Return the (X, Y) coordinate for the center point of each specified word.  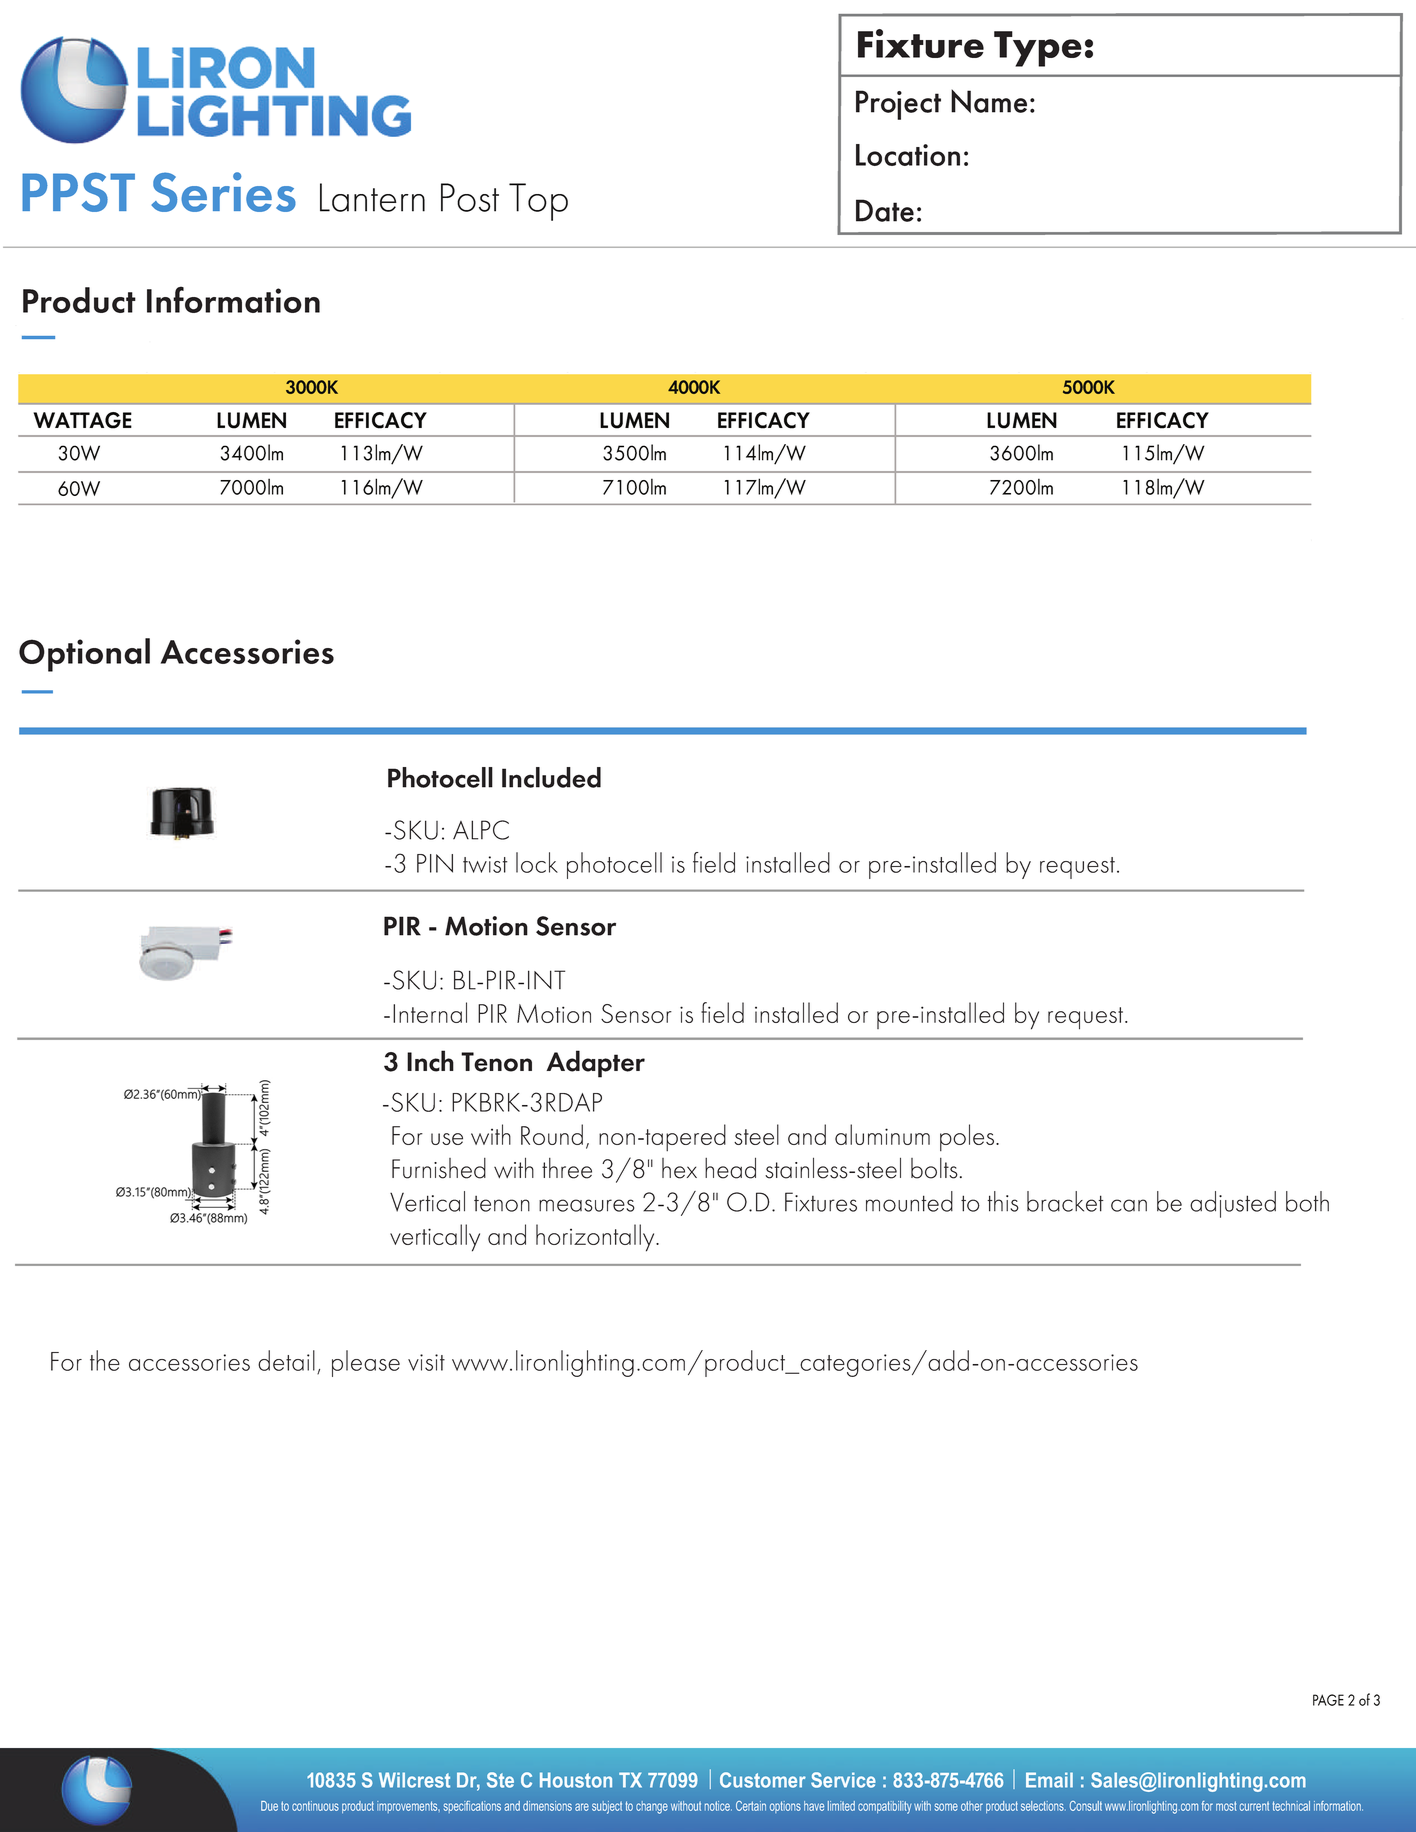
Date (885, 210)
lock (537, 862)
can (1129, 1205)
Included (551, 777)
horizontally (596, 1238)
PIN (435, 863)
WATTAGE (82, 420)
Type (1038, 49)
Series (223, 192)
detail (286, 1360)
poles (967, 1137)
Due (269, 1806)
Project (898, 105)
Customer (763, 1780)
